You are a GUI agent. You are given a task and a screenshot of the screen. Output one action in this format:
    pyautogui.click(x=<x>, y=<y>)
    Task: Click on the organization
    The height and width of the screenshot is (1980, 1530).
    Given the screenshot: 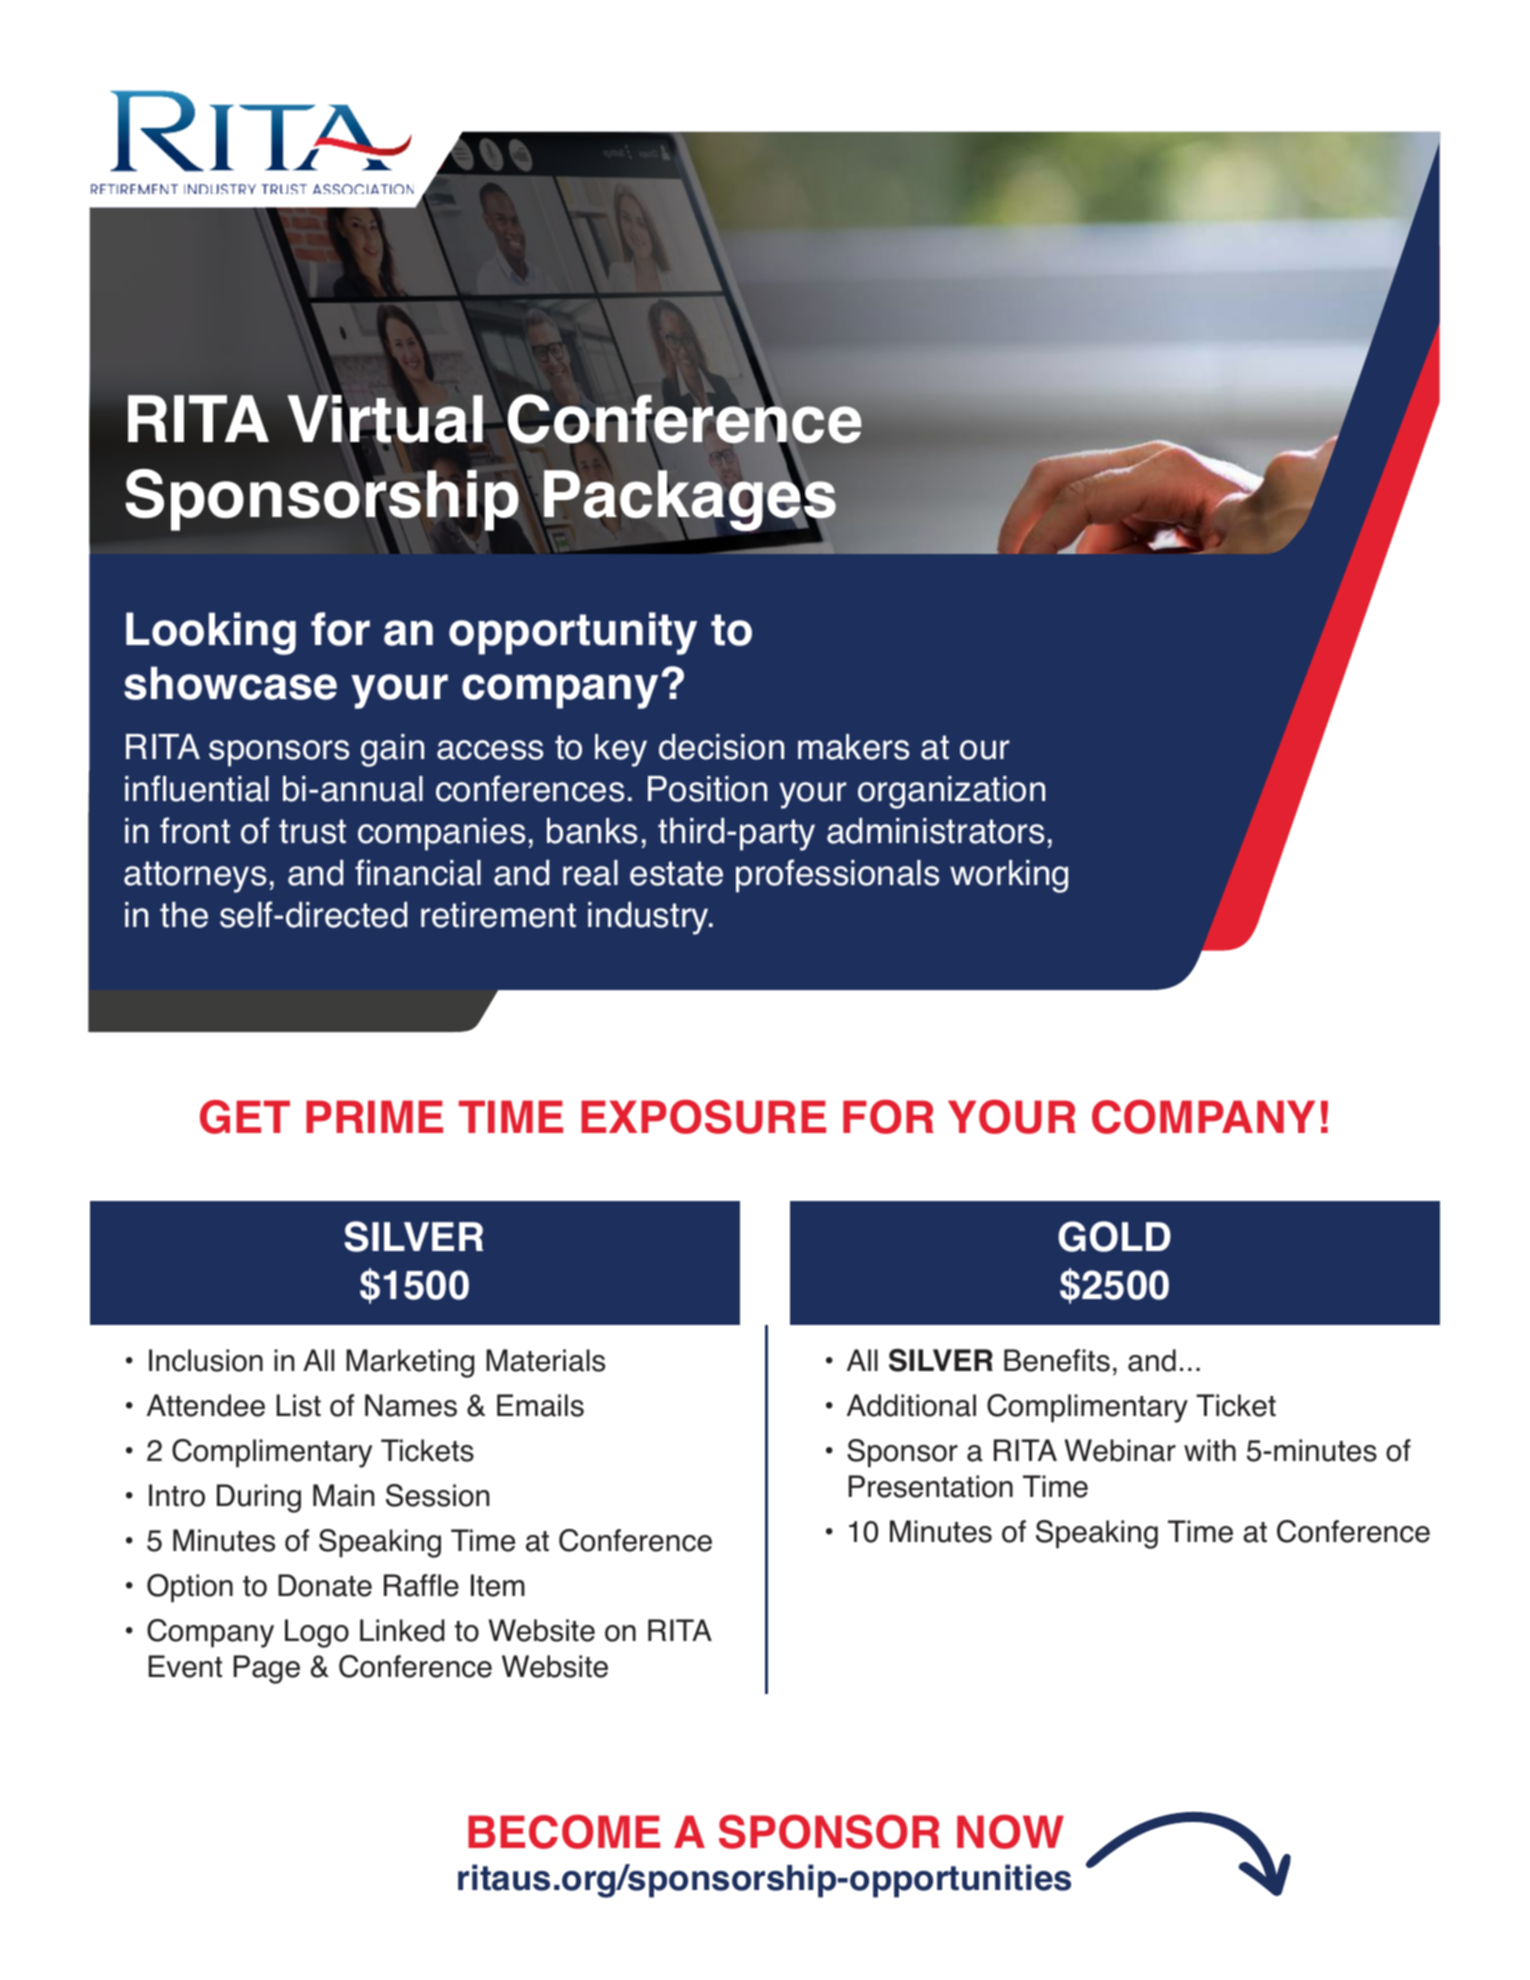 What is the action you would take?
    pyautogui.click(x=951, y=792)
